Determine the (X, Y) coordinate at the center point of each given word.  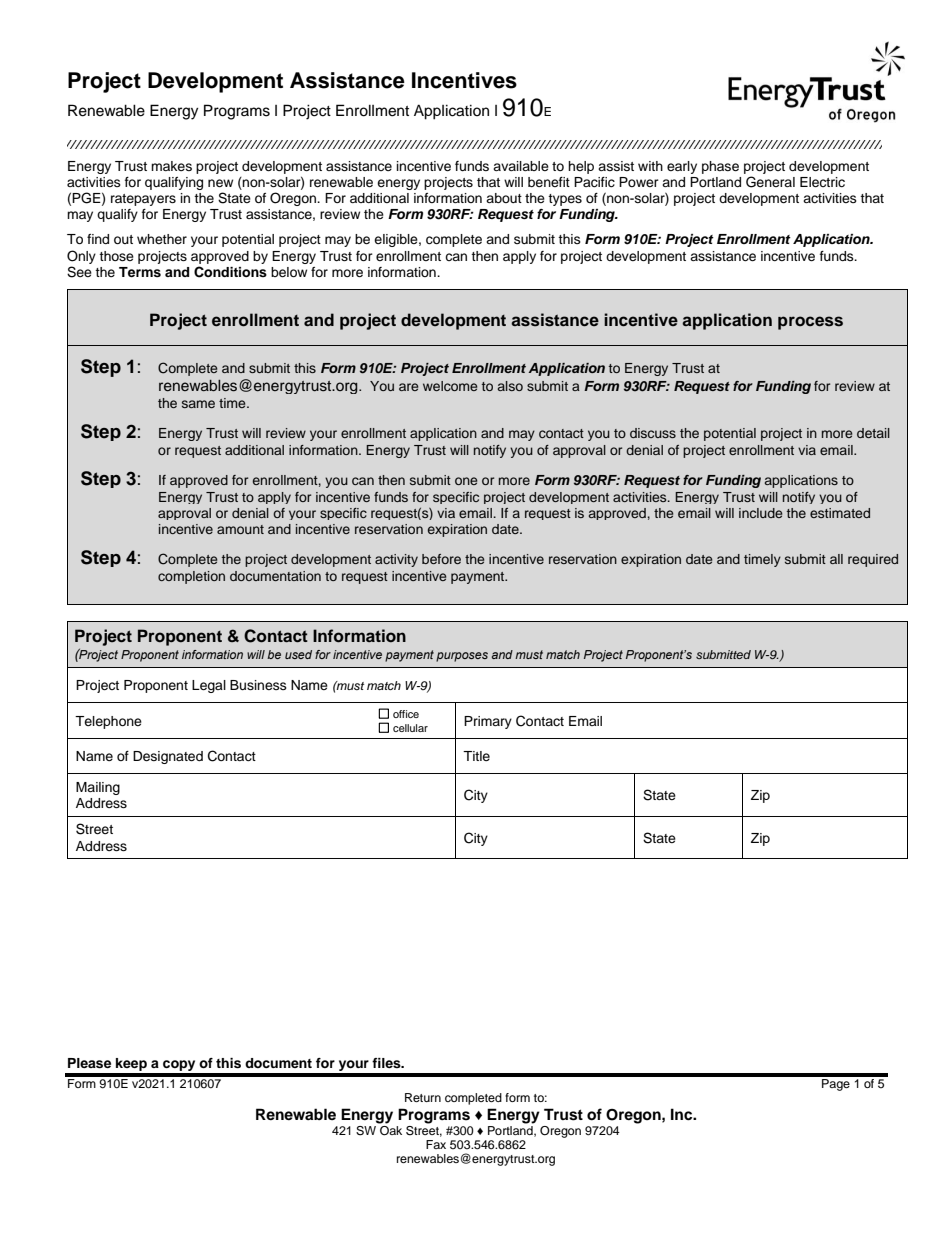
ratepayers (143, 200)
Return (423, 1097)
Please (89, 1063)
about (504, 198)
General (770, 182)
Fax (436, 1144)
